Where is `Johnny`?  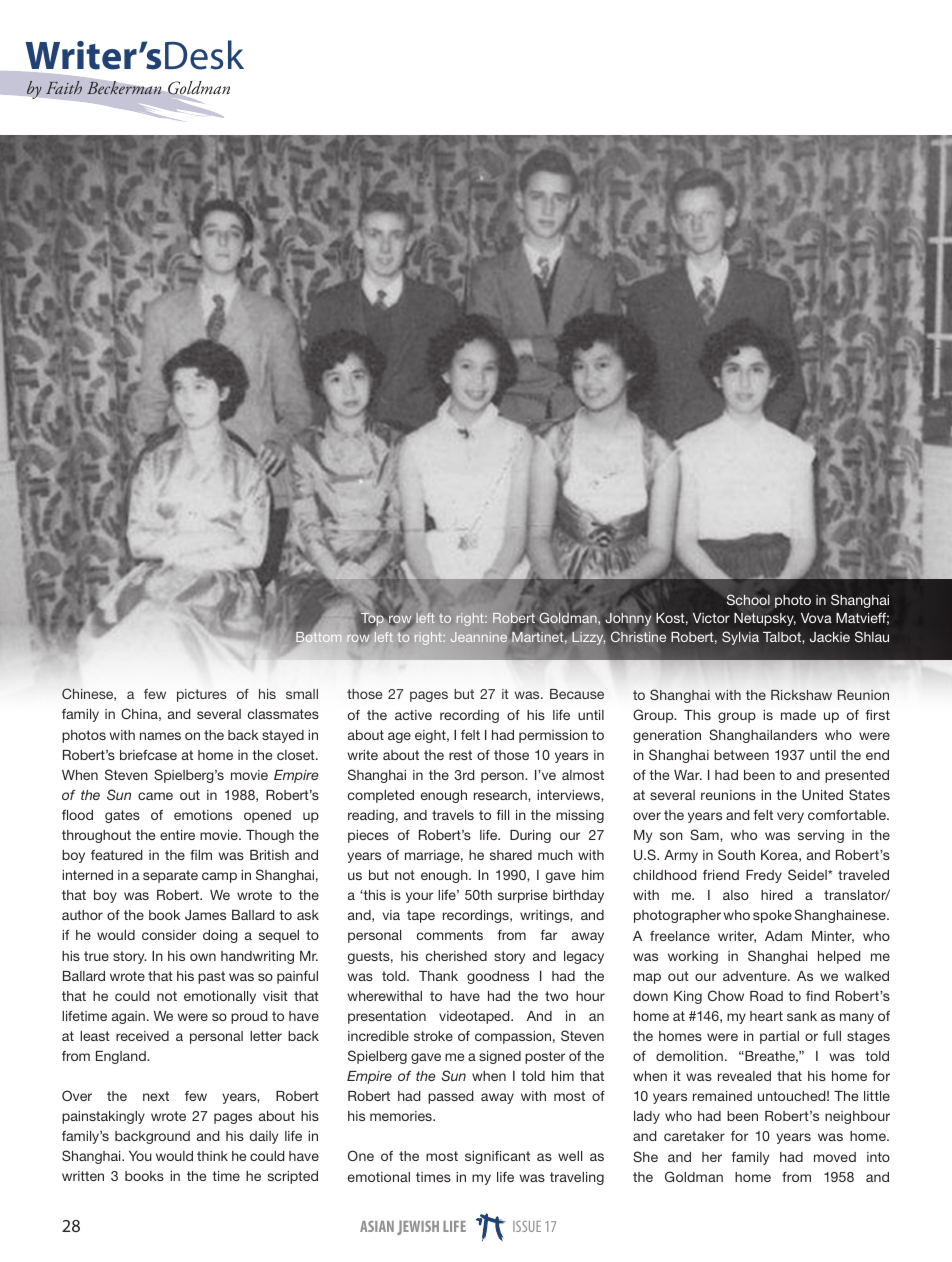
Johnny is located at coordinates (628, 619).
